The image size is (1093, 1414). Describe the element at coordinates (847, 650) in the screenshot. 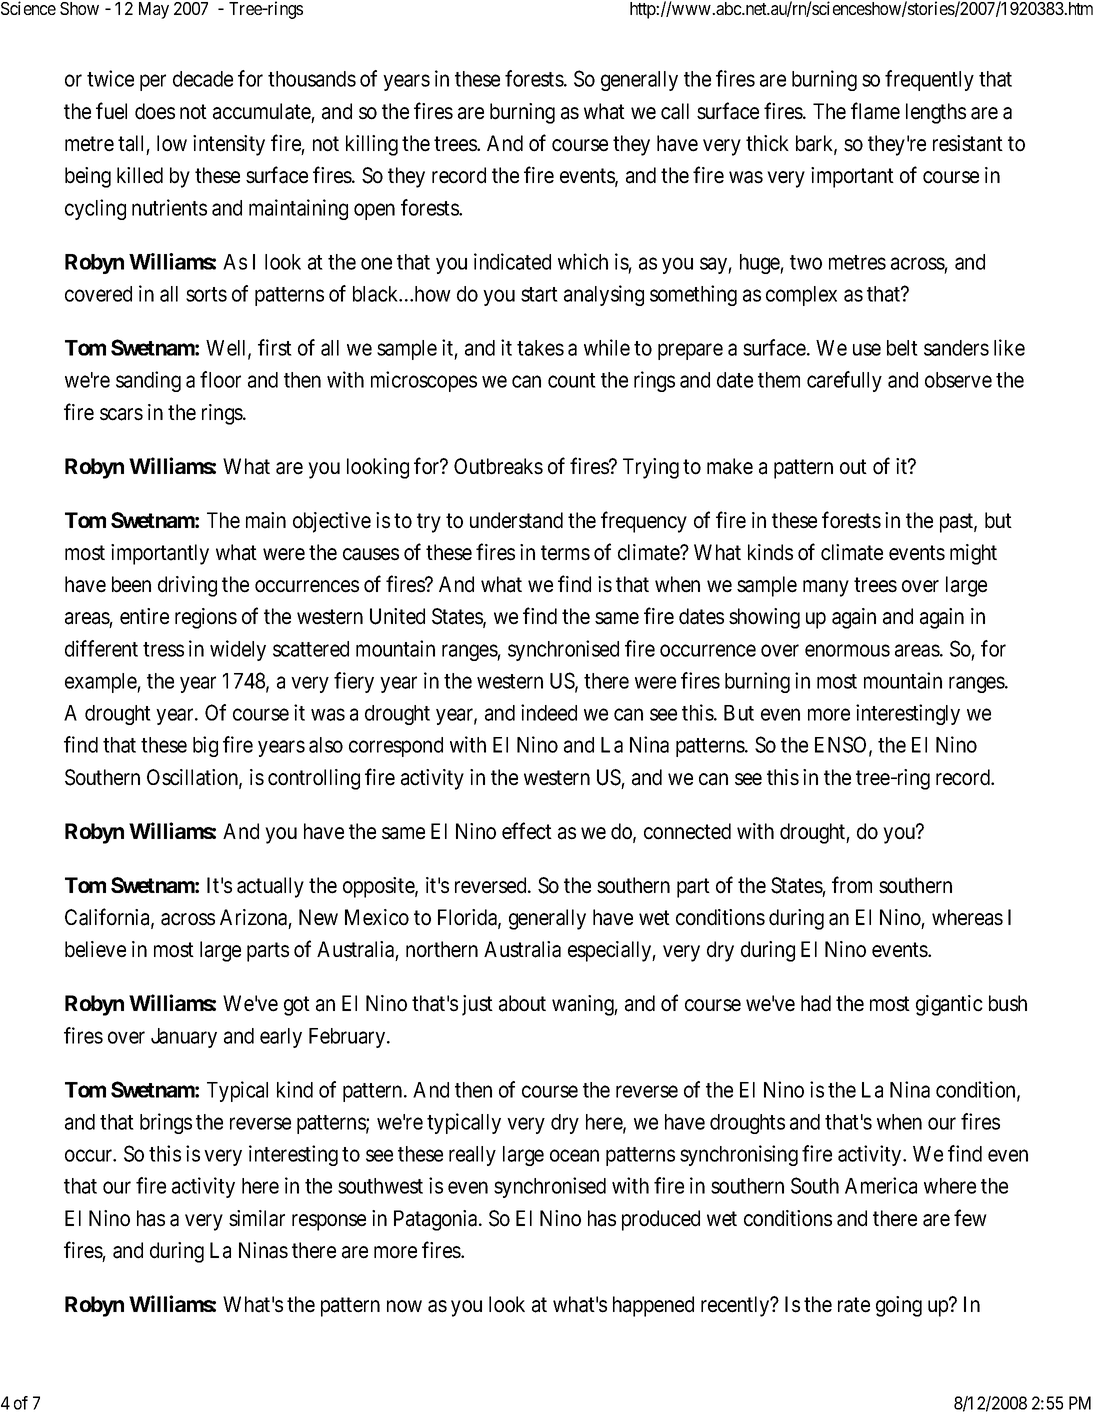

I see `enormous` at that location.
